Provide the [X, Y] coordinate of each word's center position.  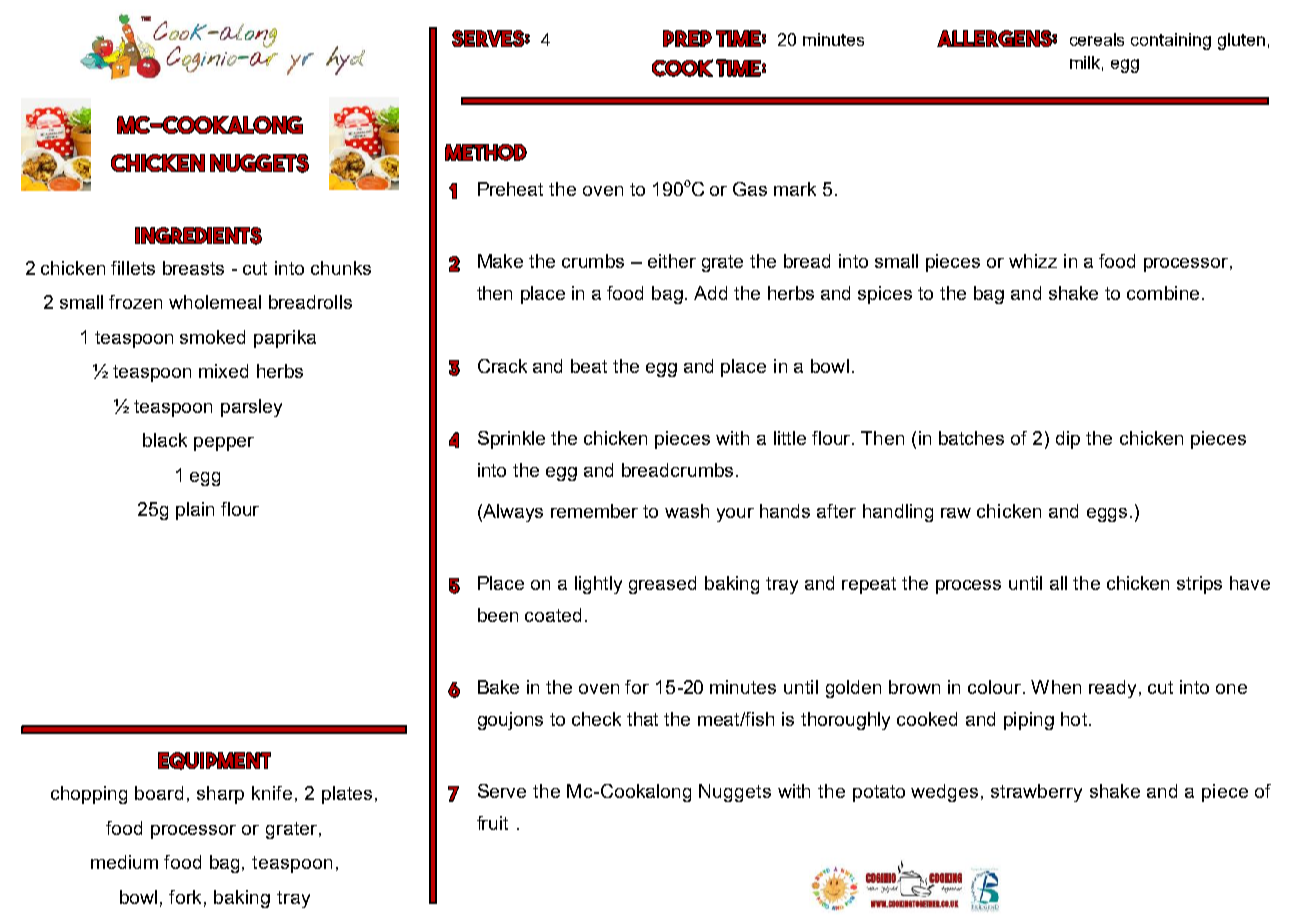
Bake [498, 687]
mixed [223, 371]
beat [589, 366]
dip [1068, 440]
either [672, 261]
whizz [1033, 261]
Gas [750, 189]
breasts [193, 268]
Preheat [510, 189]
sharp [220, 795]
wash [687, 511]
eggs [1107, 515]
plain [195, 511]
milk [1085, 62]
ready [1112, 689]
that [642, 719]
